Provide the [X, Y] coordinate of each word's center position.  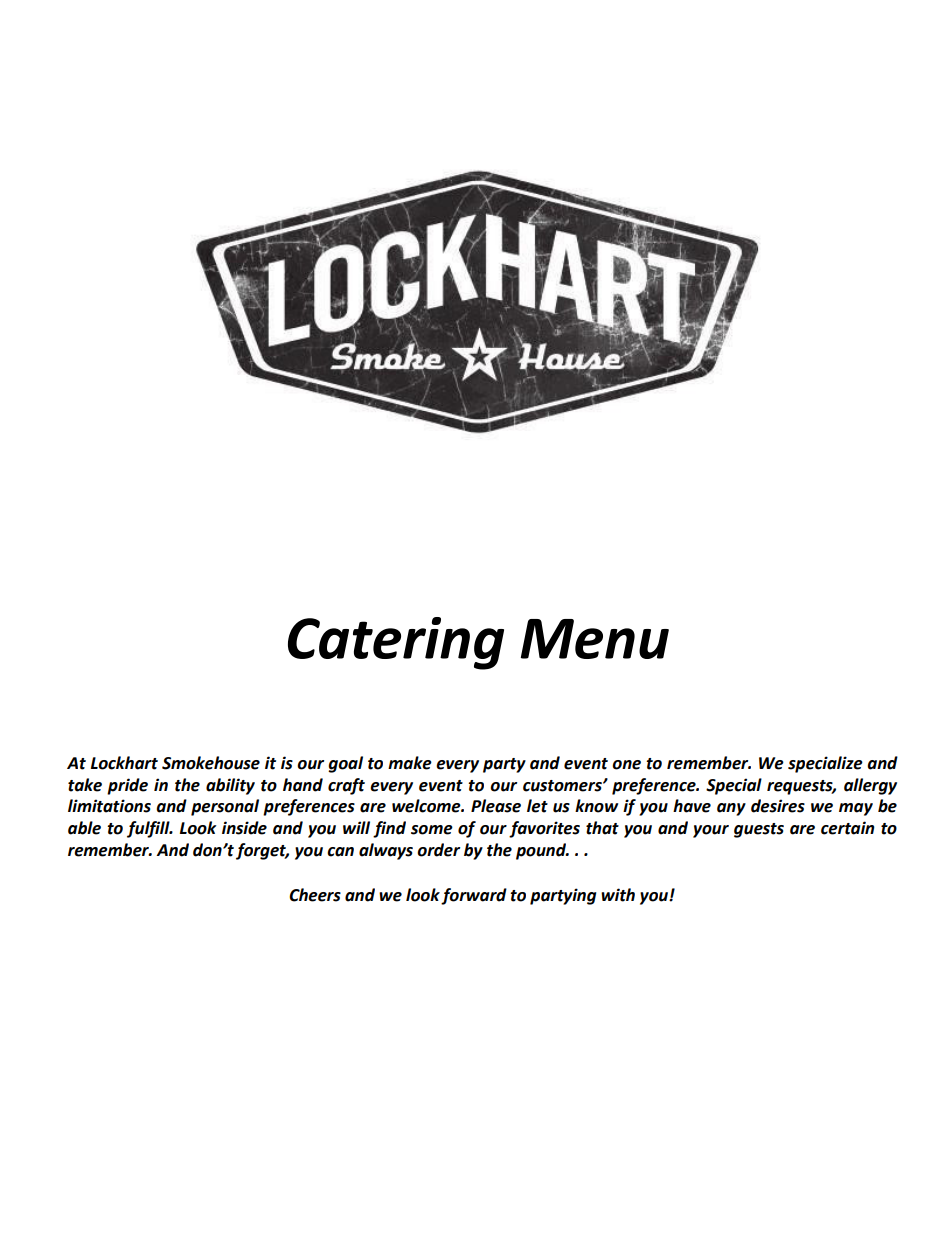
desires [778, 806]
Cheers [315, 895]
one [626, 765]
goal [345, 764]
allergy [870, 786]
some [432, 830]
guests [759, 830]
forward [474, 896]
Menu [595, 639]
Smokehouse [211, 763]
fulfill [149, 829]
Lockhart [124, 763]
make [410, 763]
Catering [396, 643]
